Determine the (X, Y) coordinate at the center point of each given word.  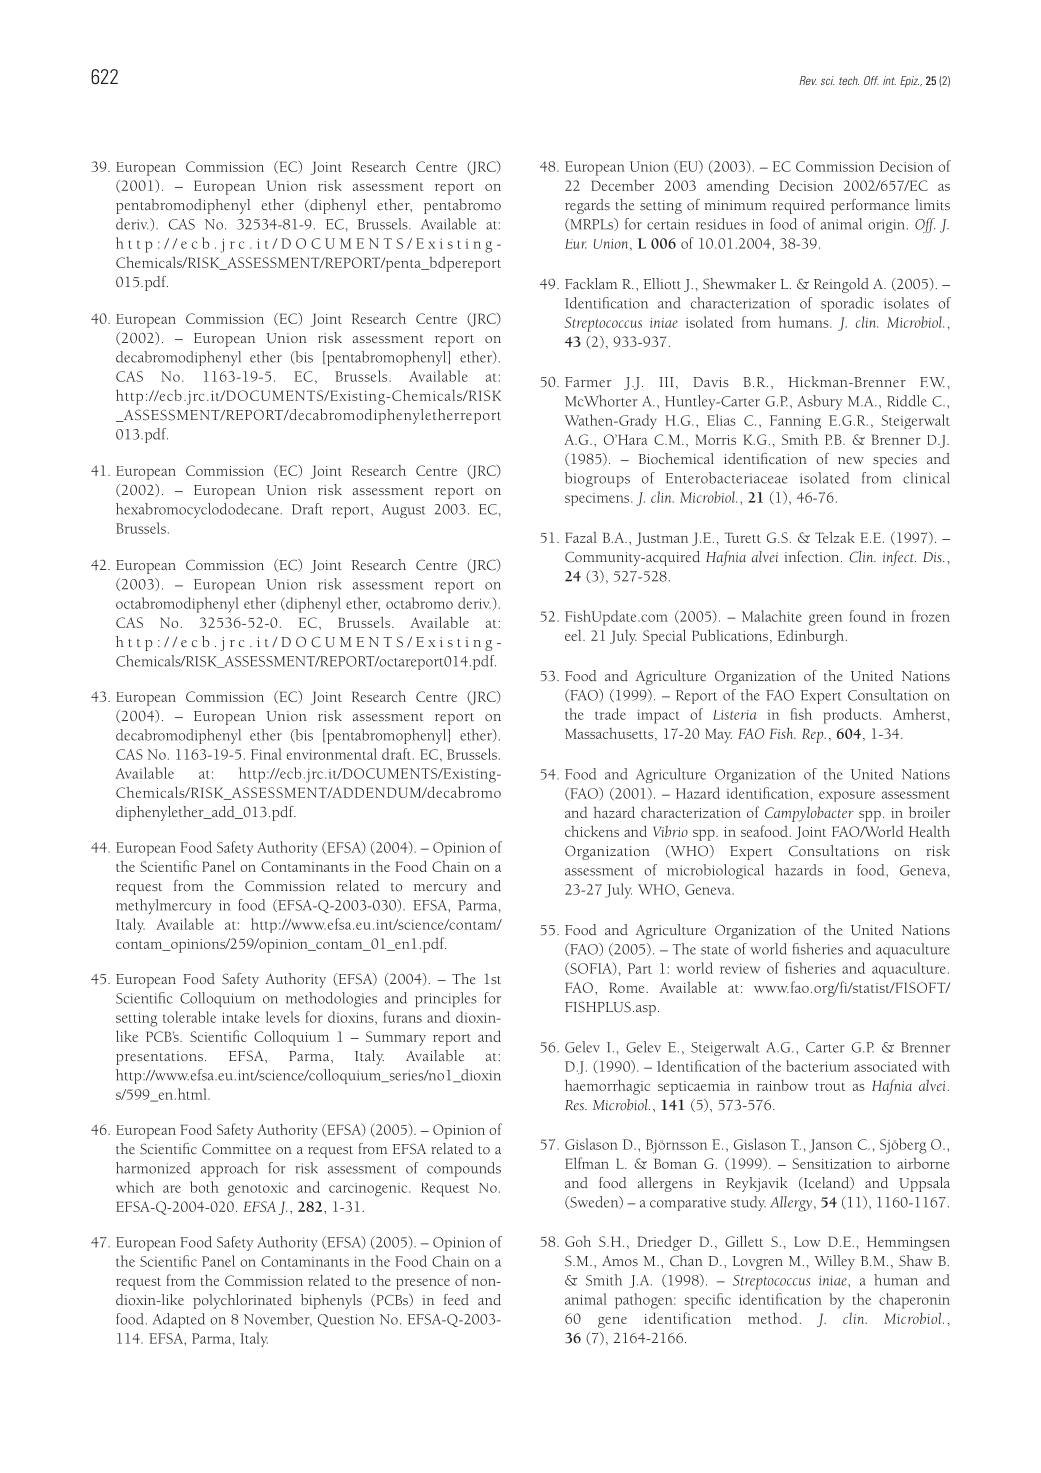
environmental (332, 754)
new (851, 460)
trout (830, 1087)
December (622, 185)
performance (870, 206)
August (403, 511)
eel (574, 635)
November (278, 1320)
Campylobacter (809, 814)
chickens (592, 831)
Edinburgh (812, 637)
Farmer (588, 382)
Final (266, 754)
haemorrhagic (607, 1087)
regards (587, 206)
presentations (159, 1058)
